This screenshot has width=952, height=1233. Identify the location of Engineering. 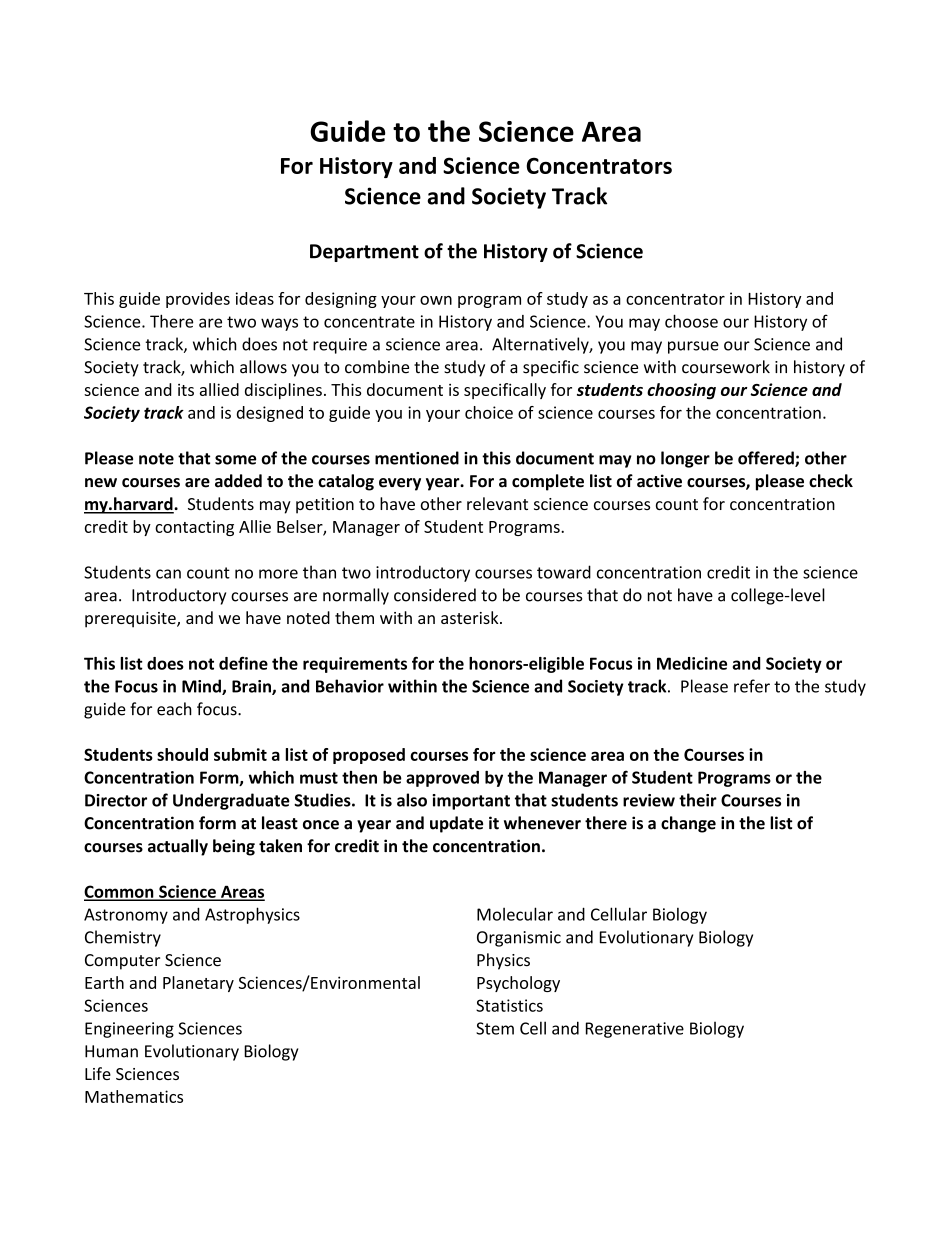
(129, 1030).
